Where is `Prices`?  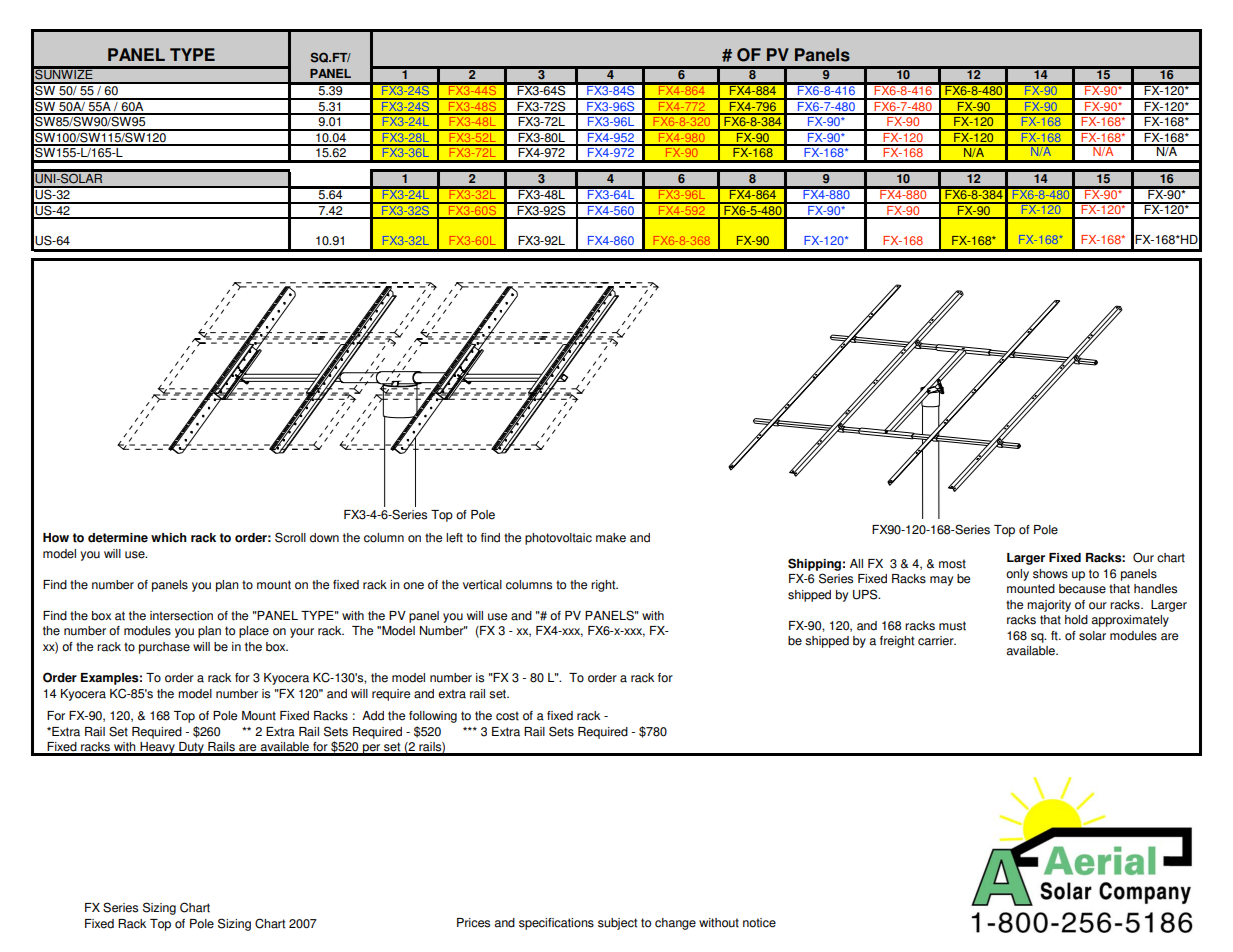
Prices is located at coordinates (473, 923).
